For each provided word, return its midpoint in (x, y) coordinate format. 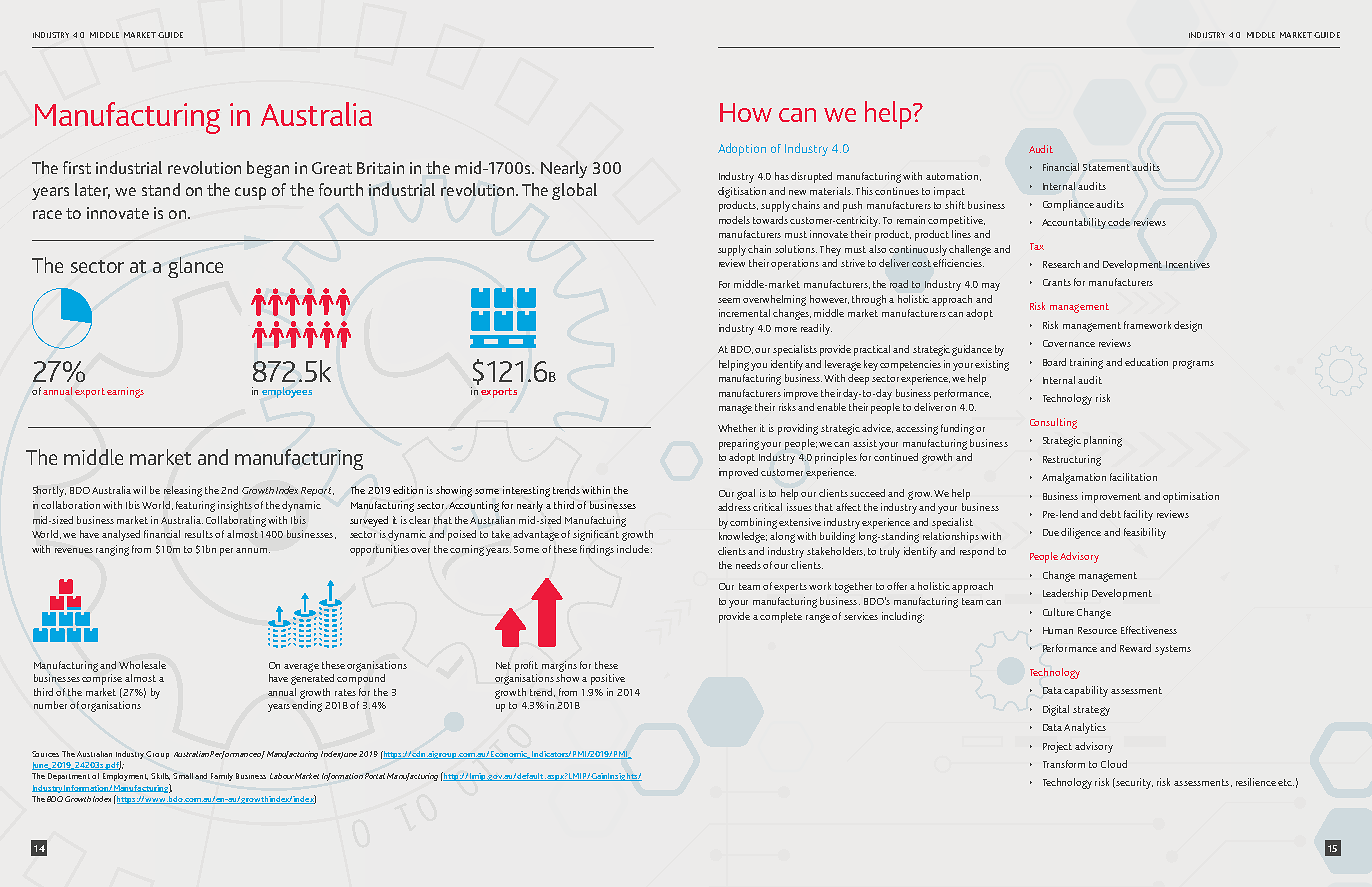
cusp (250, 193)
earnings (125, 392)
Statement (1106, 167)
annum (253, 550)
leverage (843, 365)
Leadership (1065, 594)
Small (183, 776)
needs (748, 565)
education (1146, 362)
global (574, 191)
